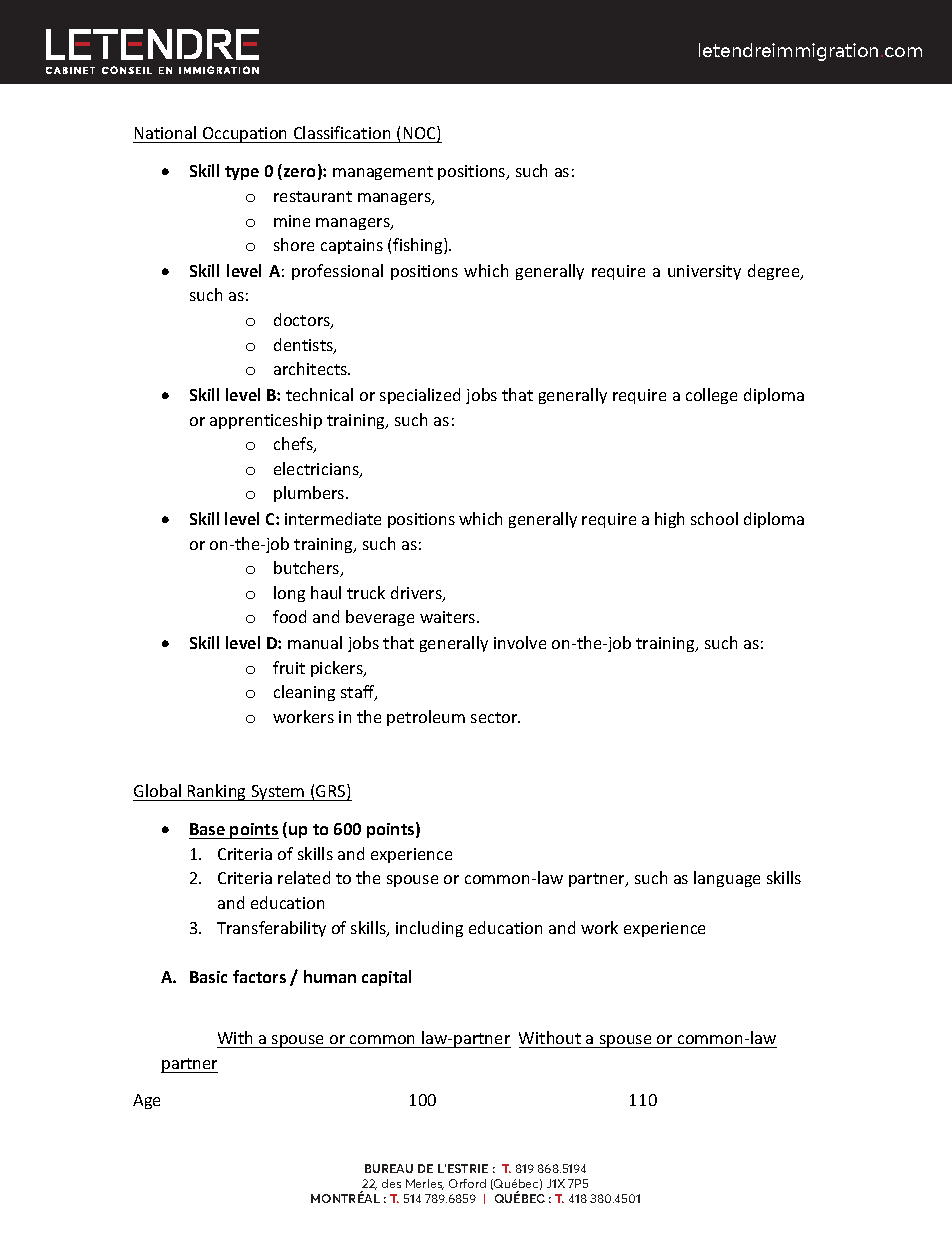 This page has height=1233, width=952. What do you see at coordinates (495, 717) in the page?
I see `sector` at bounding box center [495, 717].
